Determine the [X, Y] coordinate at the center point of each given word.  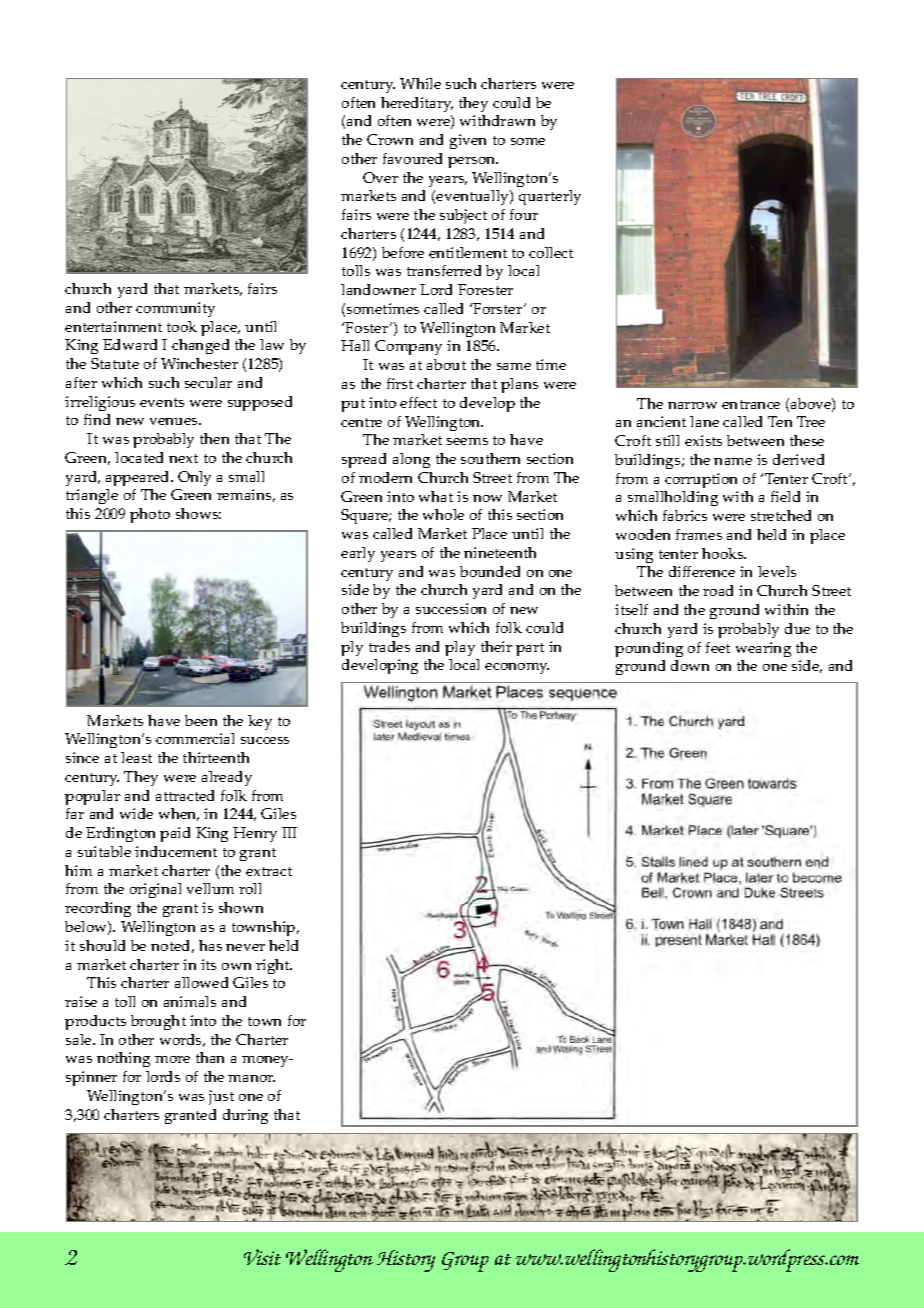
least [136, 757]
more [172, 1059]
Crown [390, 139]
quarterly [550, 197]
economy [517, 668]
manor [251, 1078]
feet [718, 647]
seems [467, 441]
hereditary [417, 104]
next [183, 458]
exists [703, 440]
